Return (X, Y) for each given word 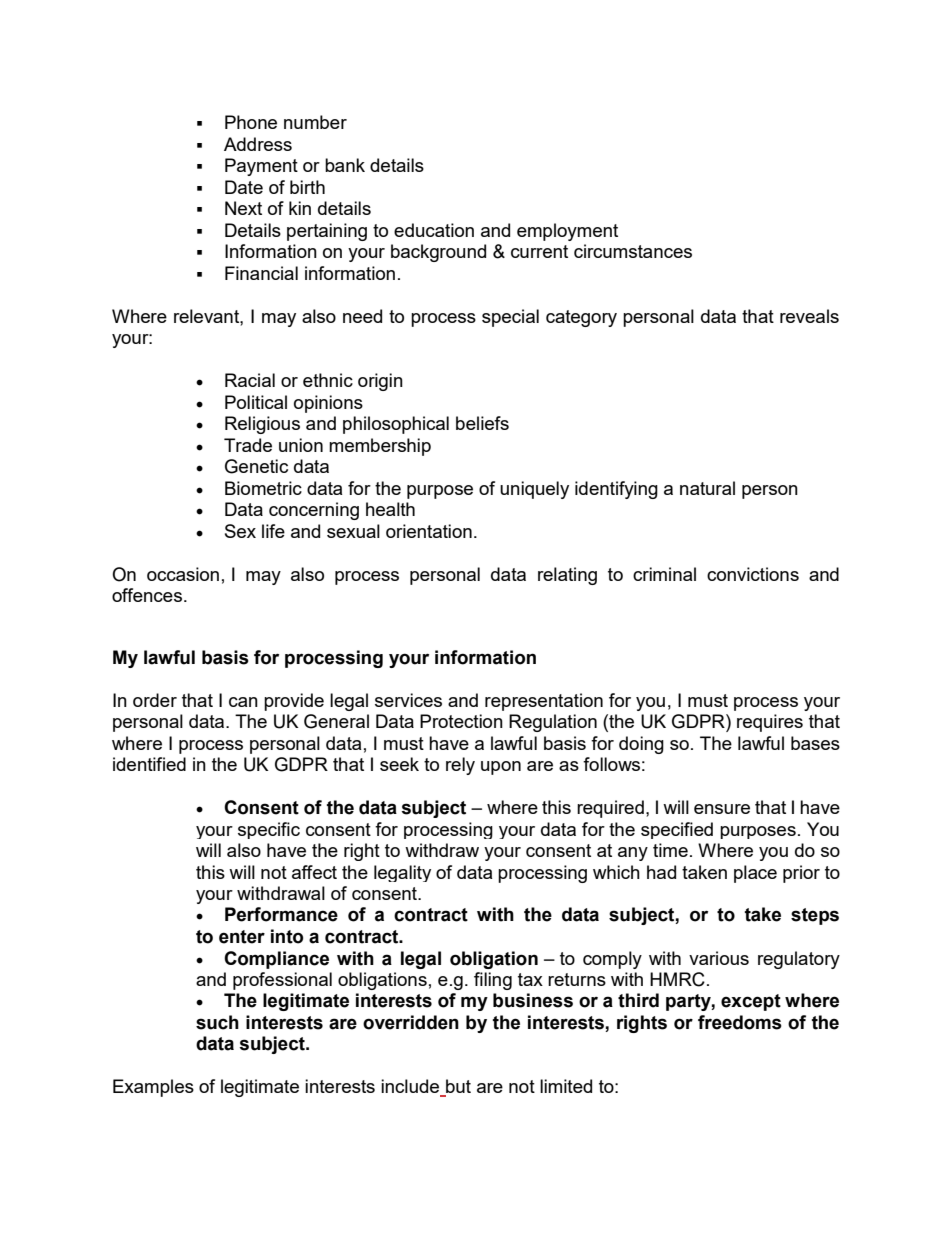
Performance (281, 914)
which (616, 872)
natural (707, 488)
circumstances (633, 251)
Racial (250, 380)
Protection (461, 721)
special (510, 318)
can (243, 702)
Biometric (263, 488)
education (434, 230)
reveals (809, 316)
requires (770, 723)
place (755, 874)
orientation (429, 531)
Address (258, 144)
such (217, 1022)
